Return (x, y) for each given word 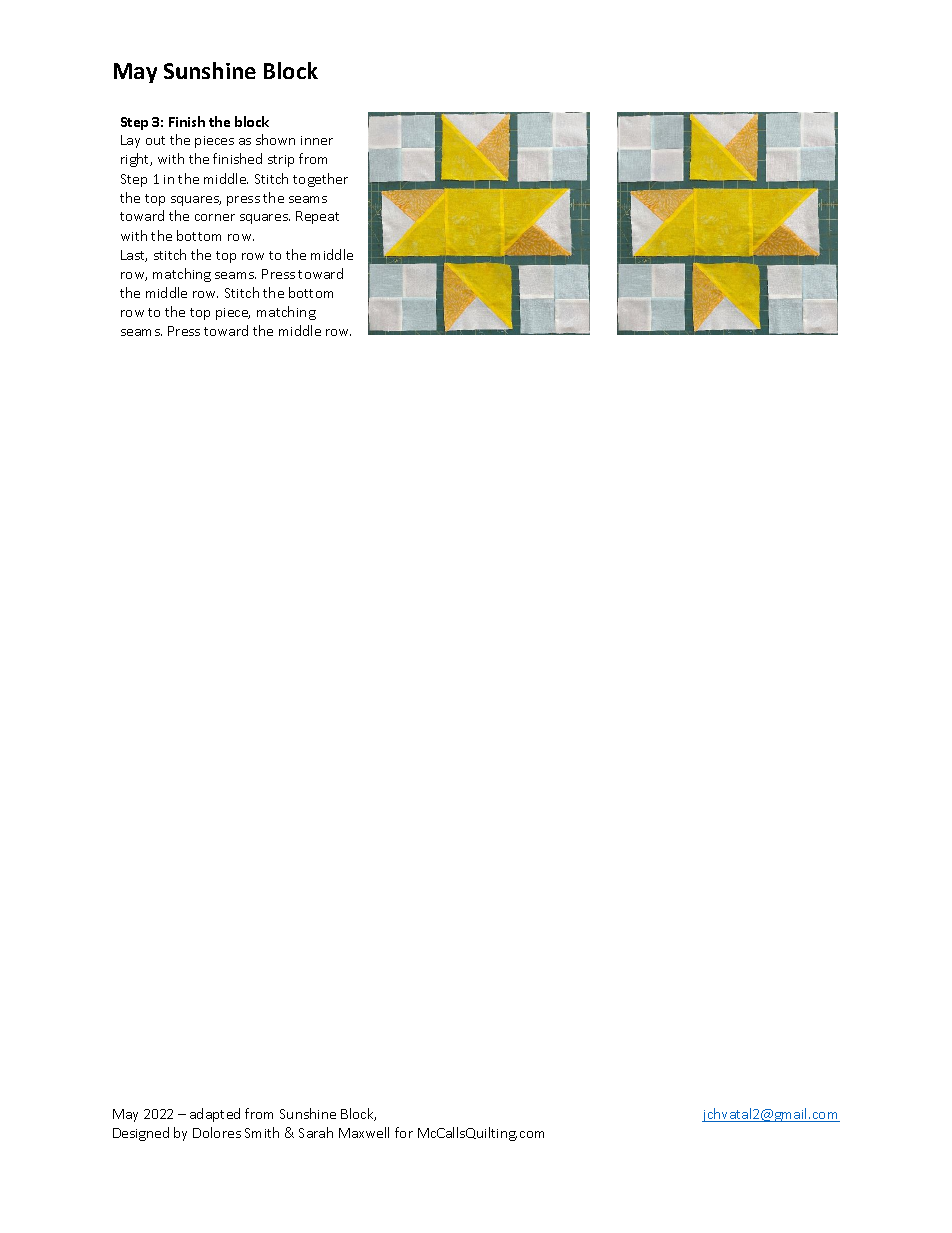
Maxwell (364, 1132)
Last (134, 256)
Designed (141, 1134)
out (155, 140)
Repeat (317, 217)
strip (281, 161)
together (320, 180)
